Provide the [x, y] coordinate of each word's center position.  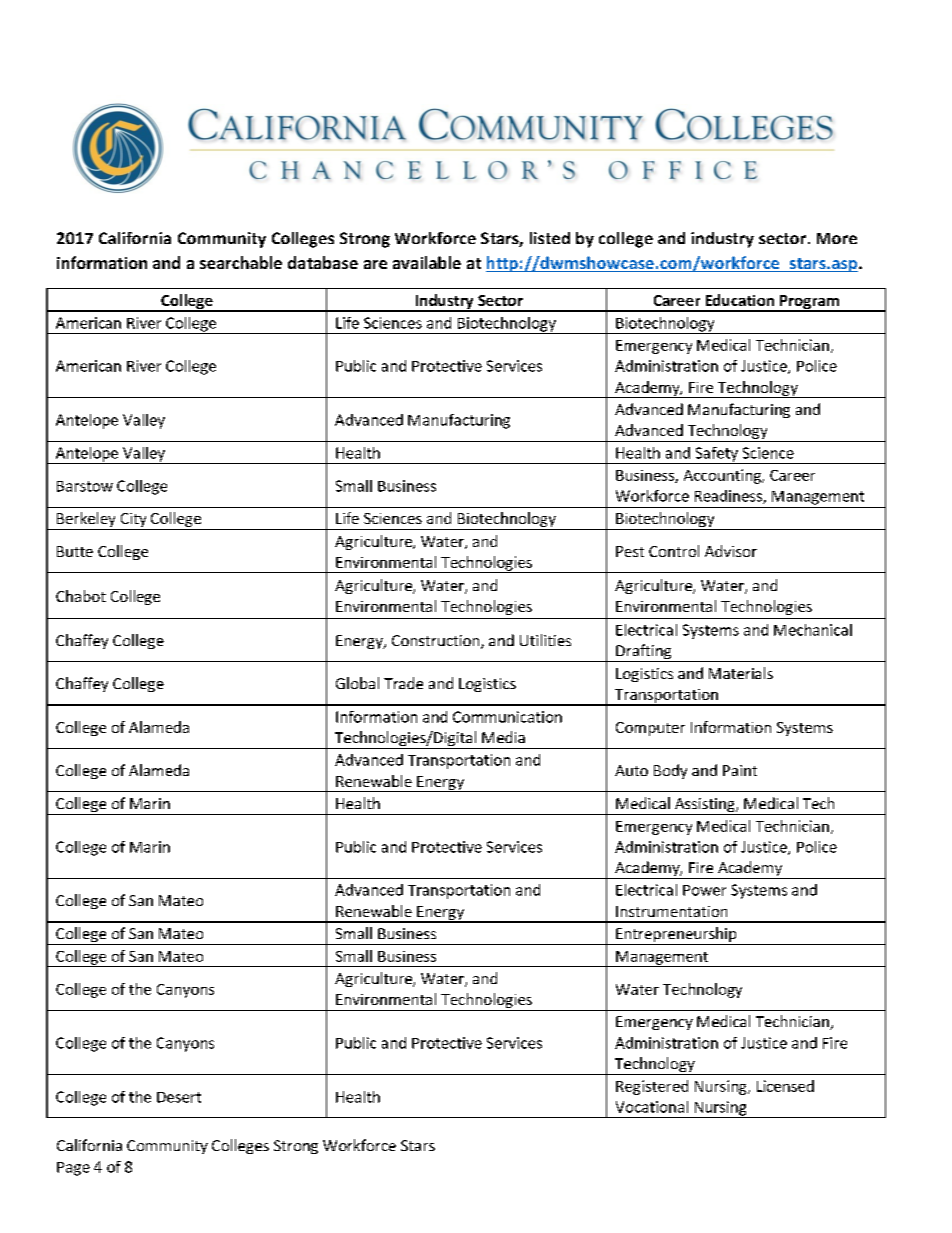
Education [740, 300]
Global [357, 683]
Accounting [723, 476]
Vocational [652, 1107]
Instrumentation [671, 911]
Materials [741, 673]
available [427, 262]
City [133, 521]
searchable [241, 262]
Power [704, 890]
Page [73, 1169]
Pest [630, 551]
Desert [179, 1097]
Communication [507, 717]
